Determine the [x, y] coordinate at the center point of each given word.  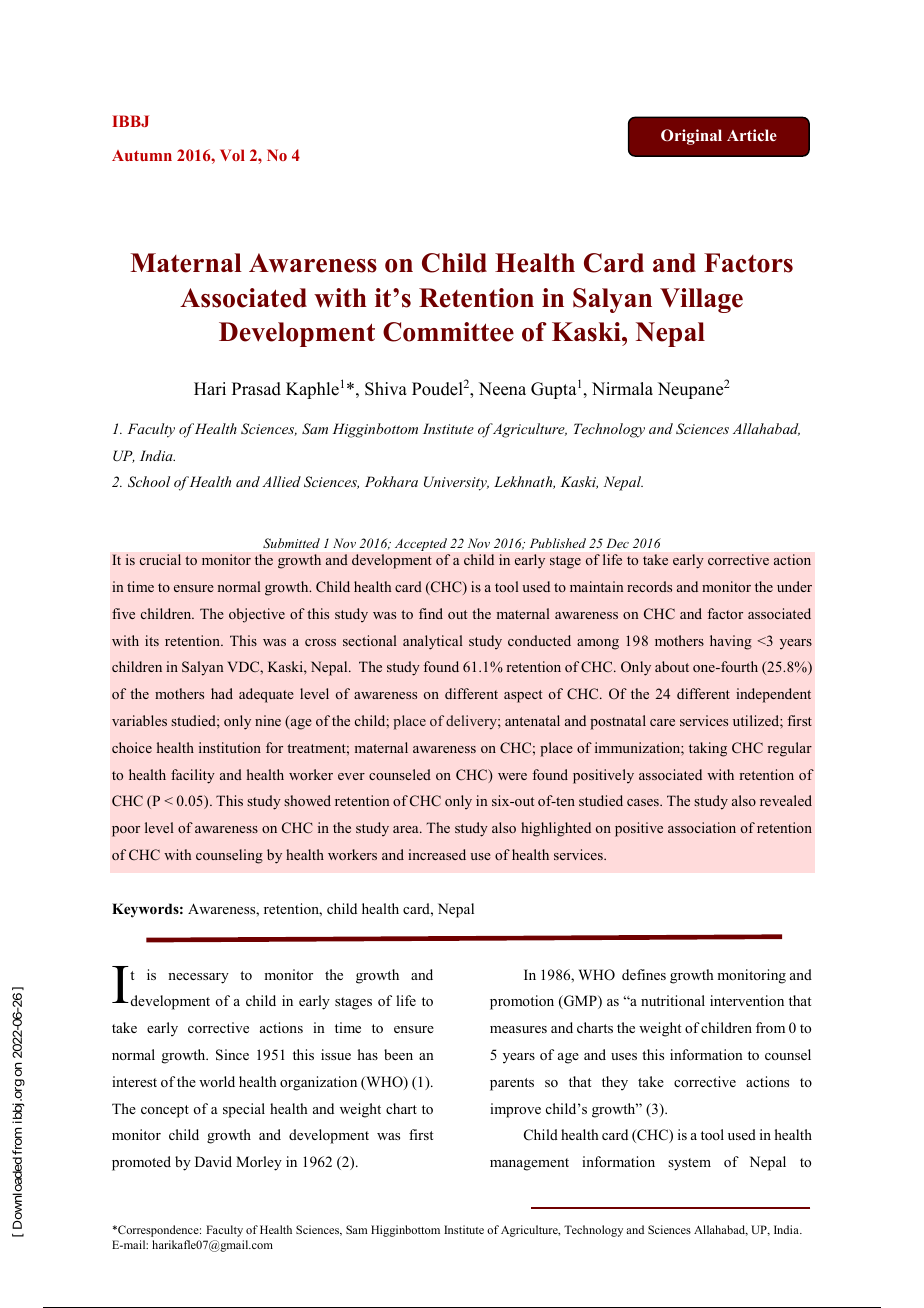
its [152, 640]
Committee [448, 332]
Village [701, 300]
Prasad [256, 389]
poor [126, 831]
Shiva [386, 389]
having [731, 642]
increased [437, 854]
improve [515, 1110]
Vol [232, 155]
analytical [433, 642]
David [213, 1161]
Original [691, 137]
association [702, 827]
